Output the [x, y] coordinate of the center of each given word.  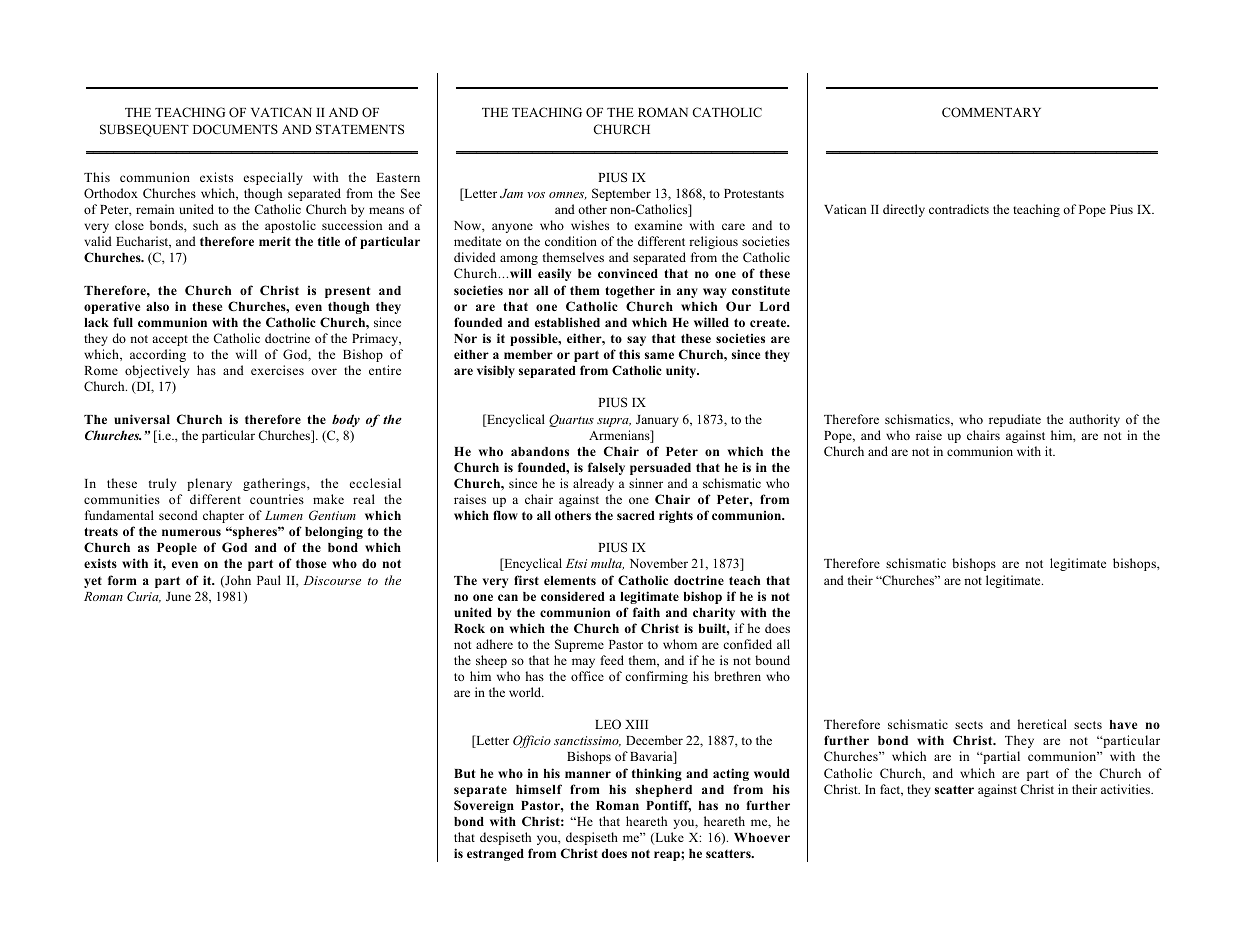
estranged [495, 855]
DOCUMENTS [235, 129]
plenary [209, 484]
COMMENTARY [991, 112]
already [593, 484]
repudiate [1015, 420]
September [621, 194]
